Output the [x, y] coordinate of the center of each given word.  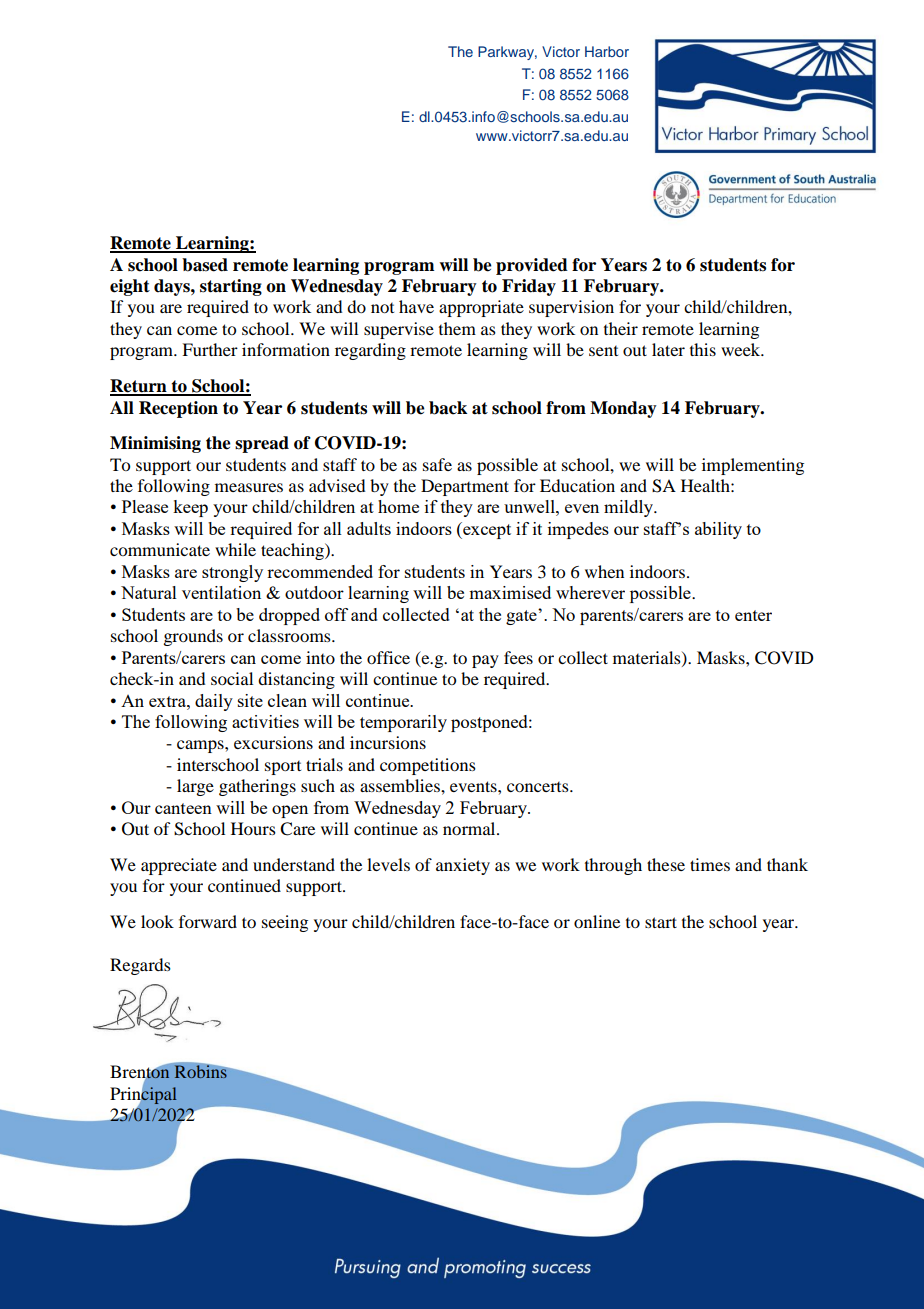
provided [532, 266]
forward [208, 921]
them [457, 328]
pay [485, 661]
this [703, 349]
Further [210, 349]
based [205, 265]
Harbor [607, 51]
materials [648, 658]
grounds [193, 637]
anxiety [463, 866]
